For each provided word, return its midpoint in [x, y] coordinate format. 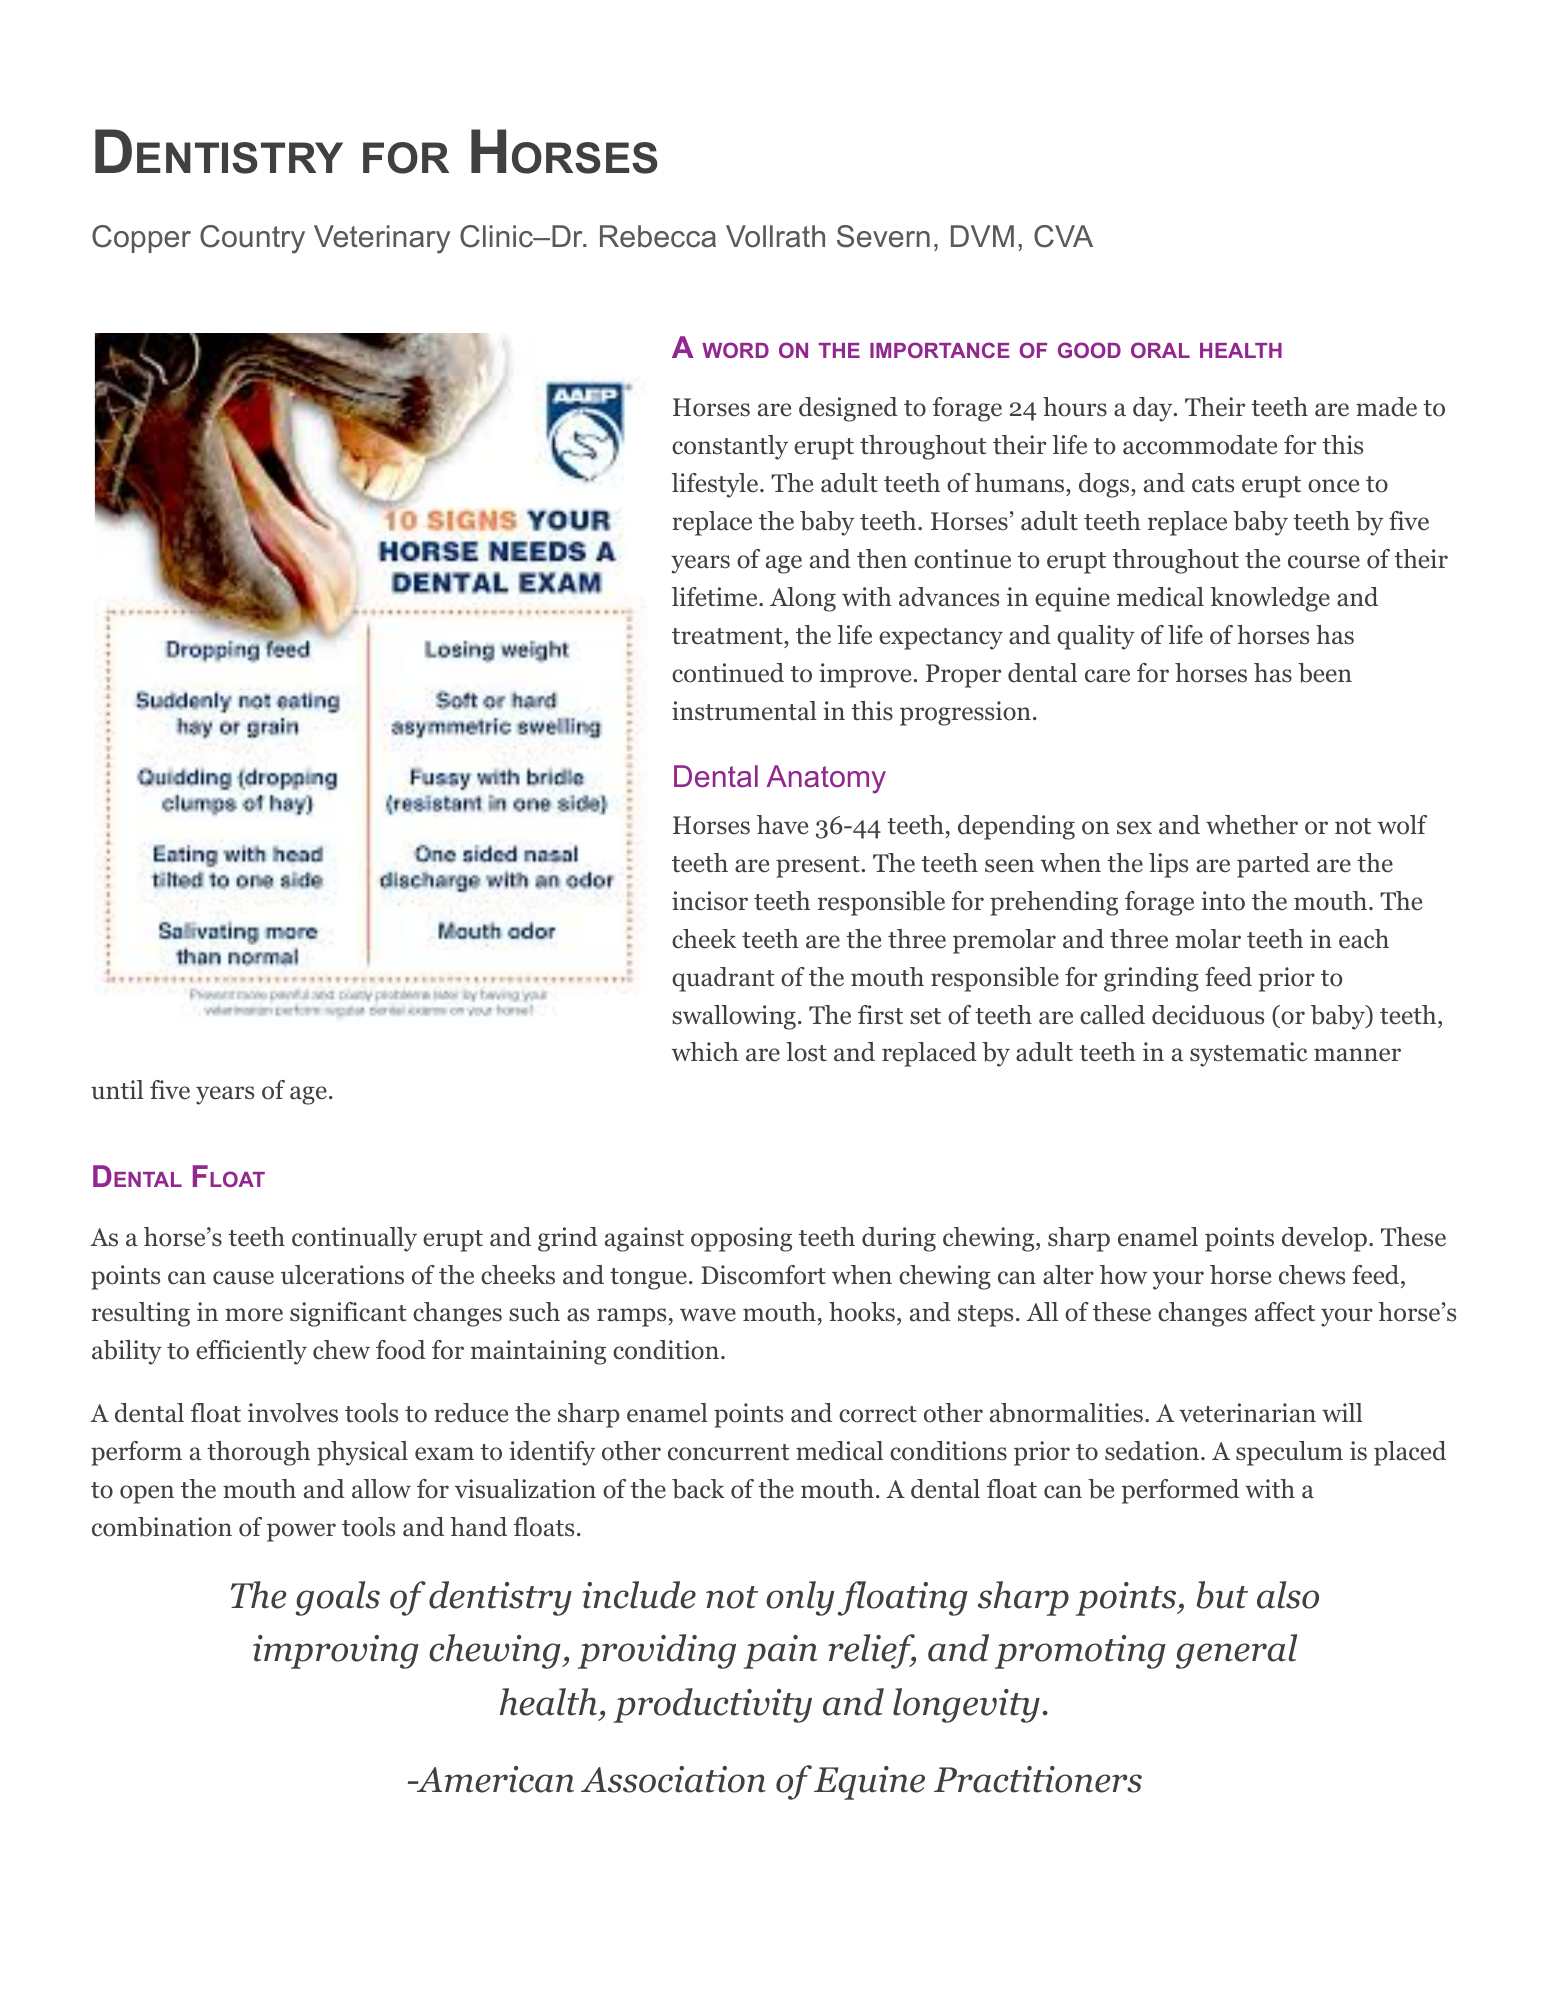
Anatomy [826, 779]
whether [1252, 825]
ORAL [1160, 350]
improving [336, 1652]
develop [1326, 1239]
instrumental [744, 711]
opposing [741, 1239]
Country [252, 239]
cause [243, 1278]
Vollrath [775, 236]
